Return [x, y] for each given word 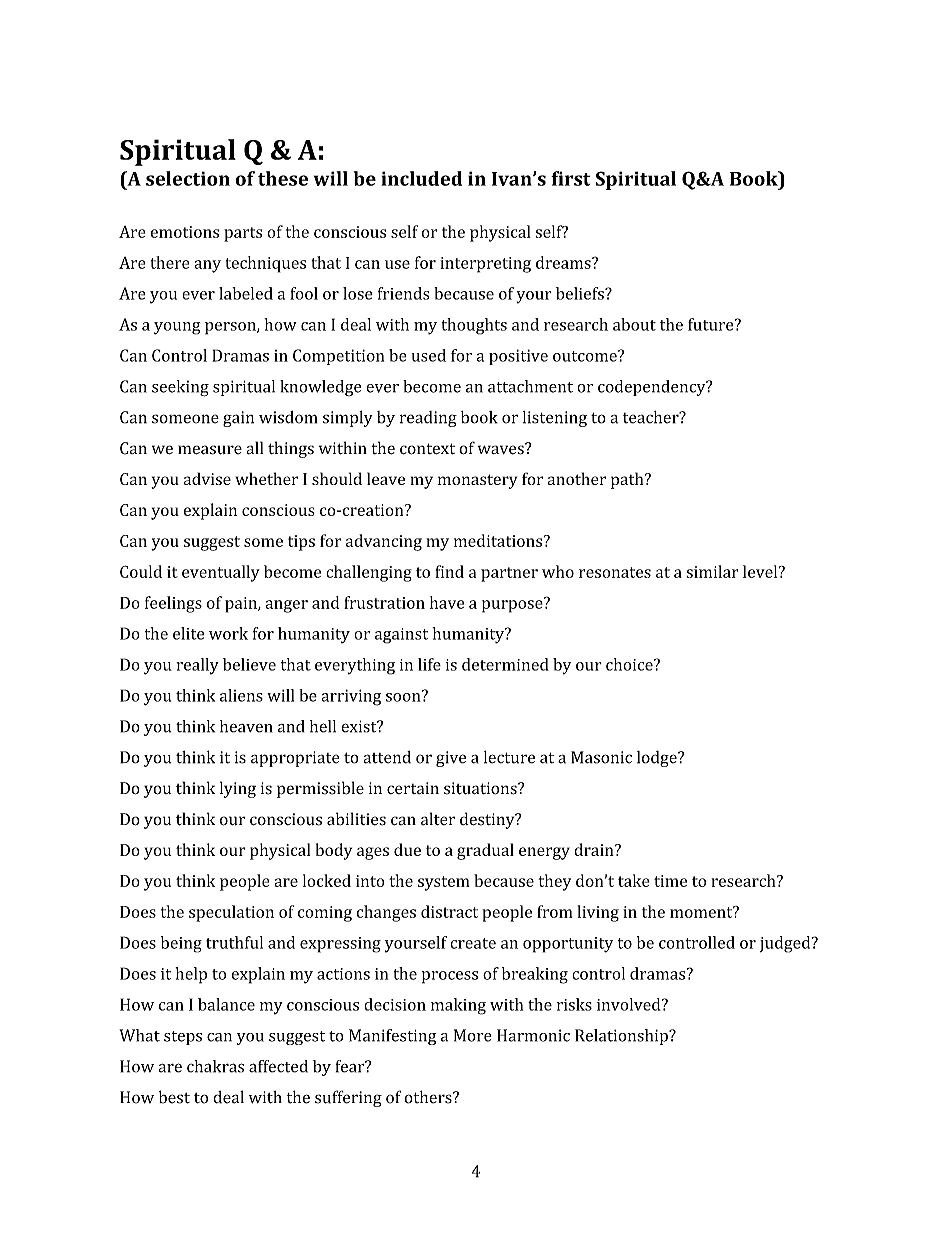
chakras [215, 1066]
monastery [477, 481]
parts [243, 234]
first [571, 178]
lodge [658, 759]
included [421, 178]
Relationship [622, 1037]
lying [238, 789]
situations [481, 788]
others [429, 1097]
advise [207, 478]
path [628, 480]
